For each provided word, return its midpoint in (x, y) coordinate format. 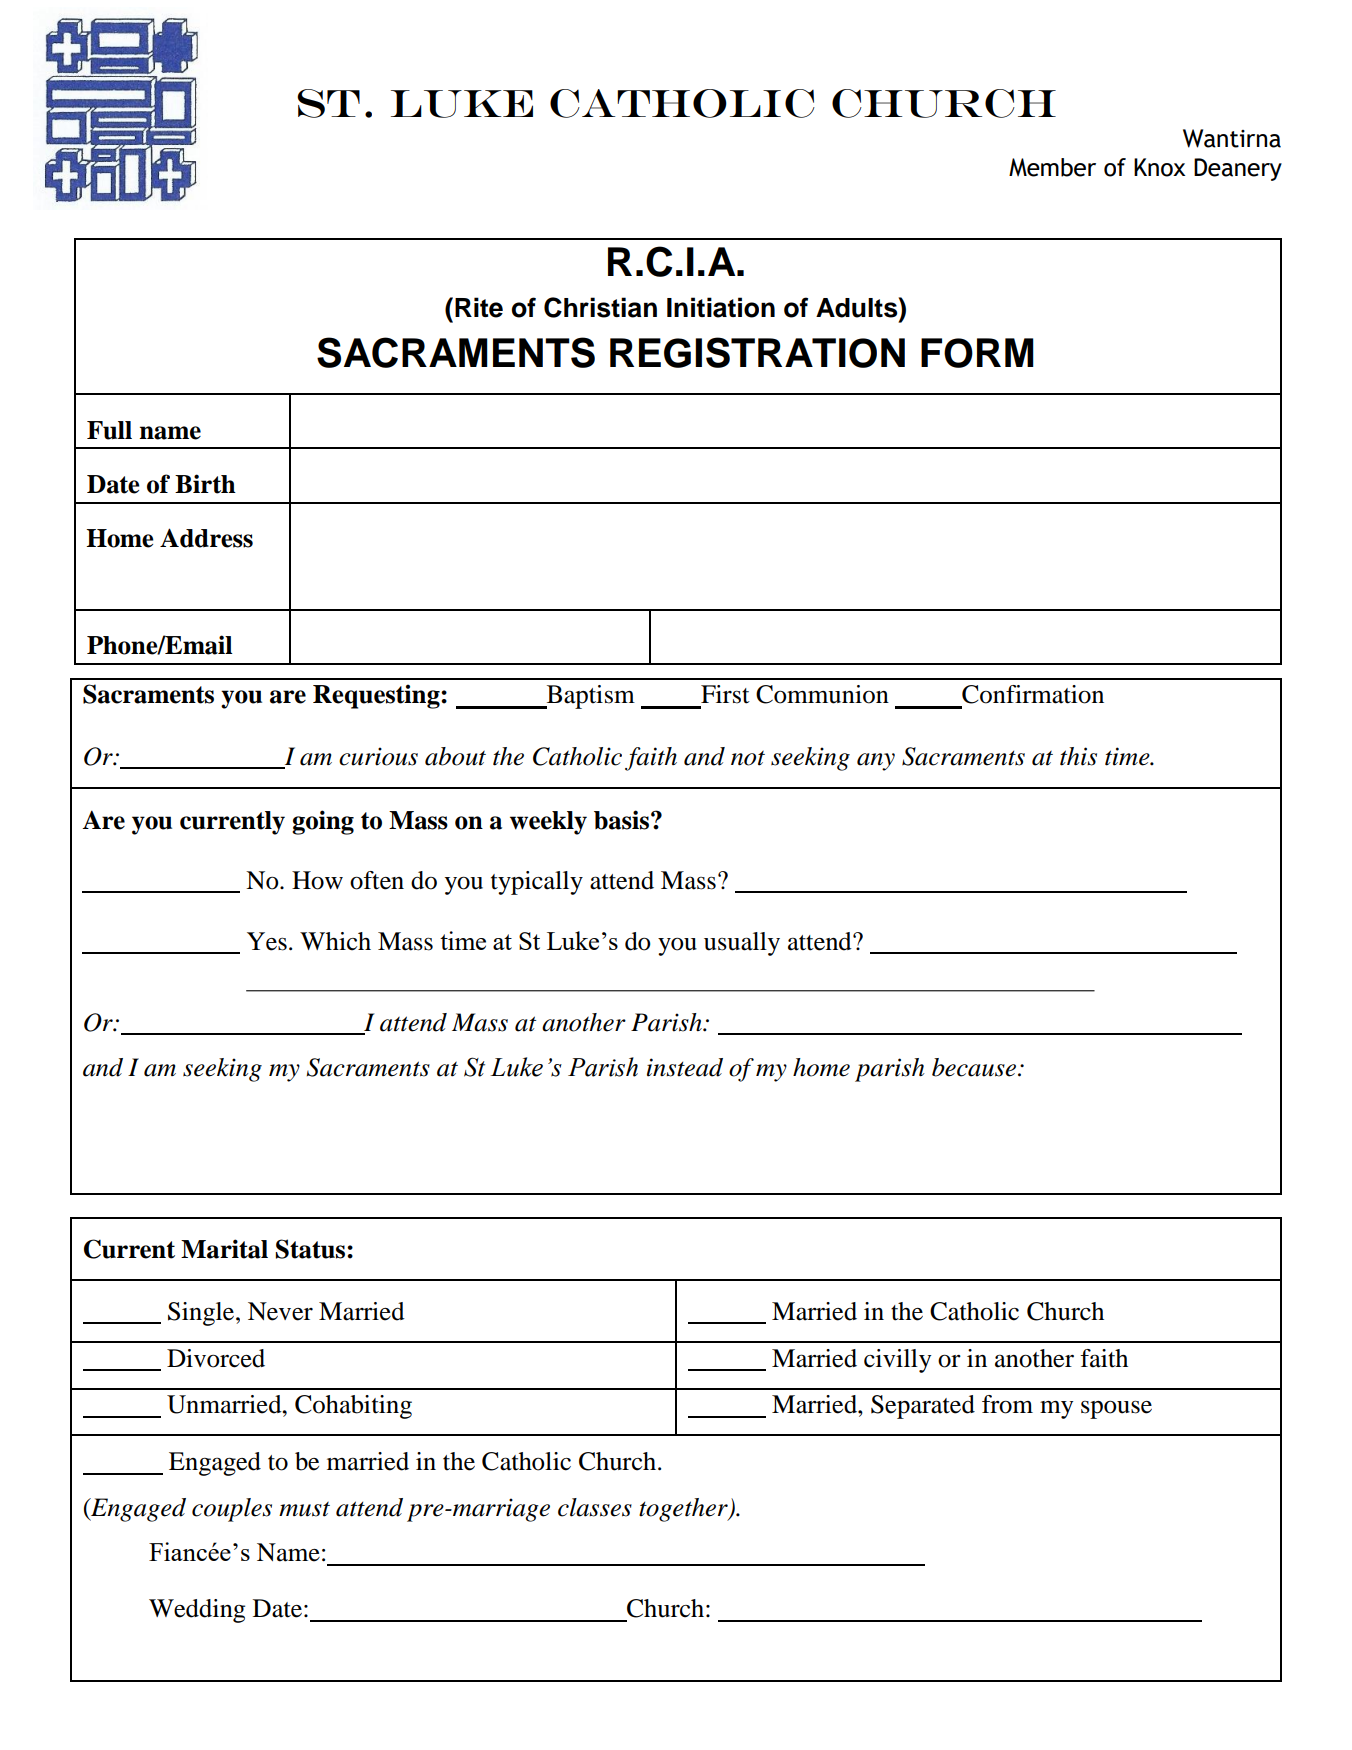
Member (1052, 167)
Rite (479, 307)
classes (595, 1507)
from (1007, 1404)
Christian (600, 307)
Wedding (197, 1611)
